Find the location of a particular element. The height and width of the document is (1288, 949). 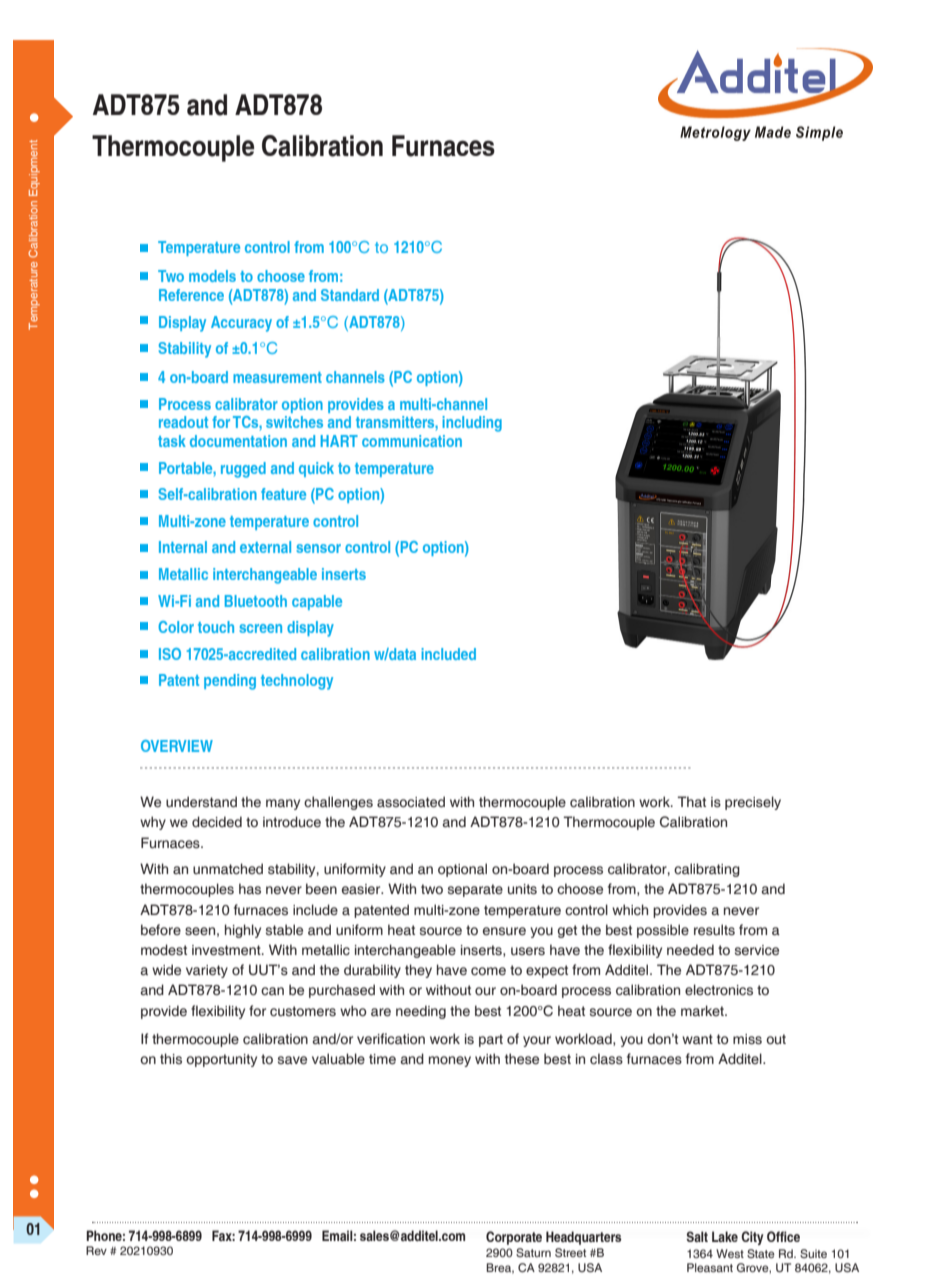

associated is located at coordinates (411, 802).
